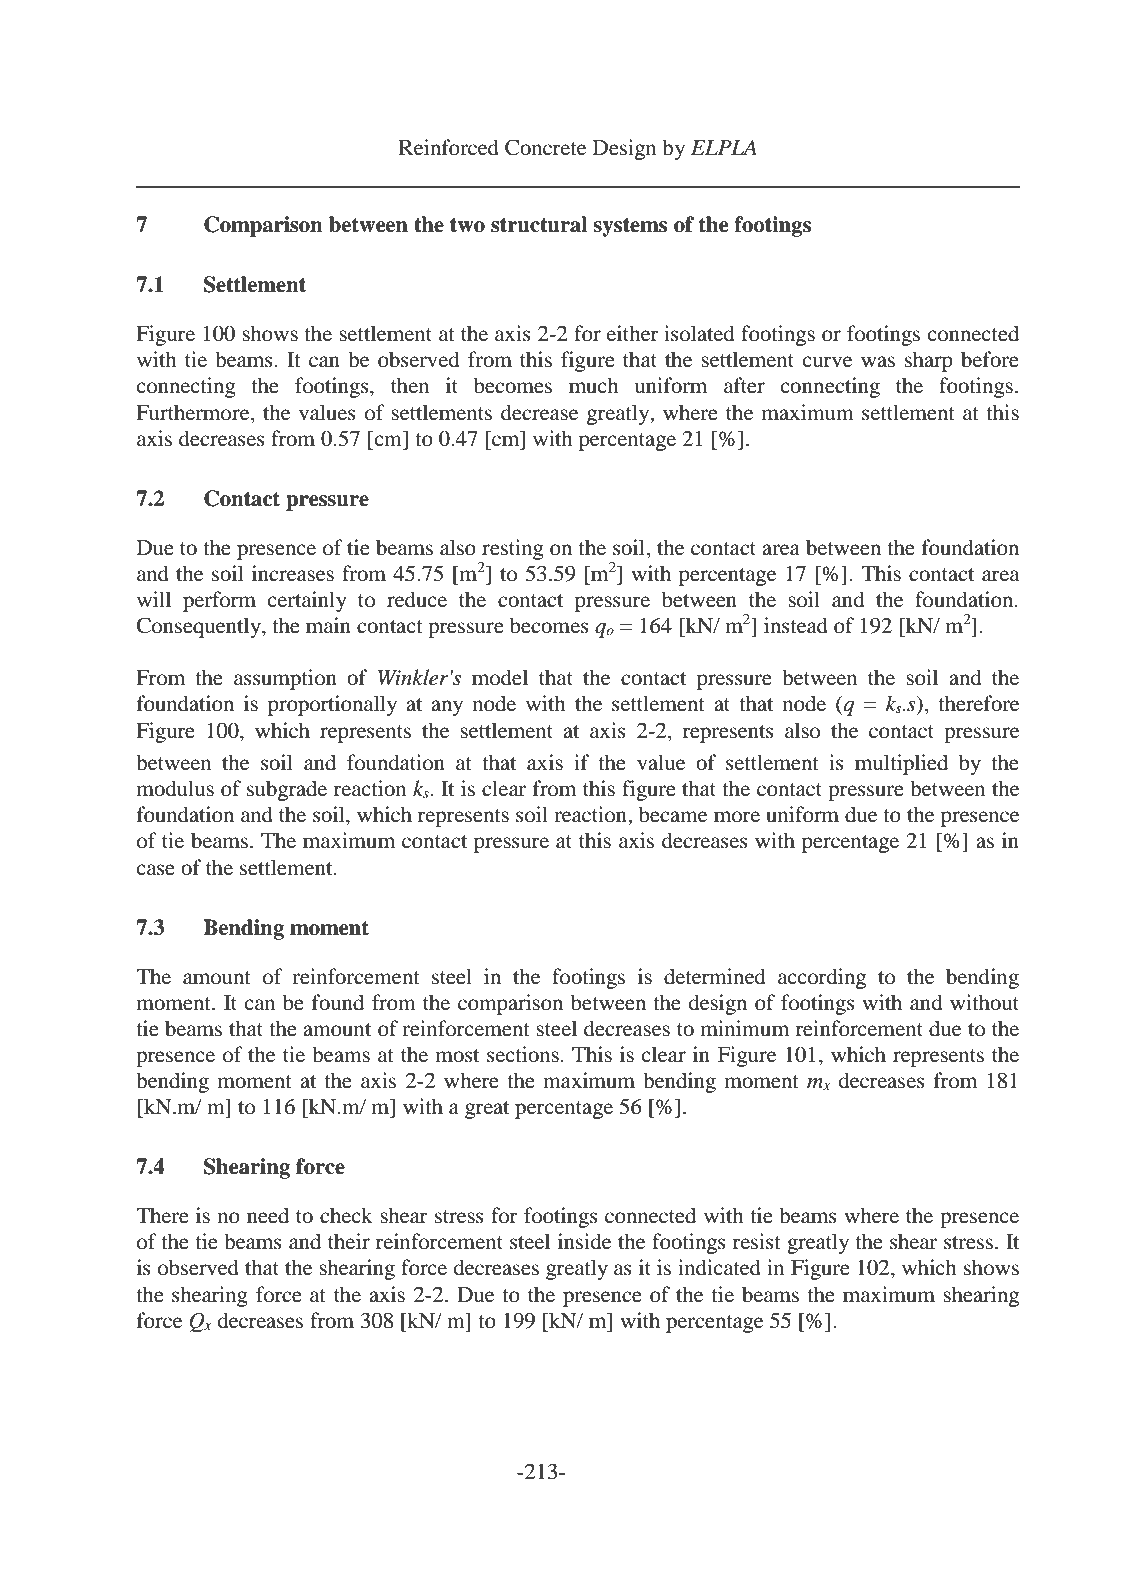  Describe the element at coordinates (285, 679) in the document. I see `assumption` at that location.
